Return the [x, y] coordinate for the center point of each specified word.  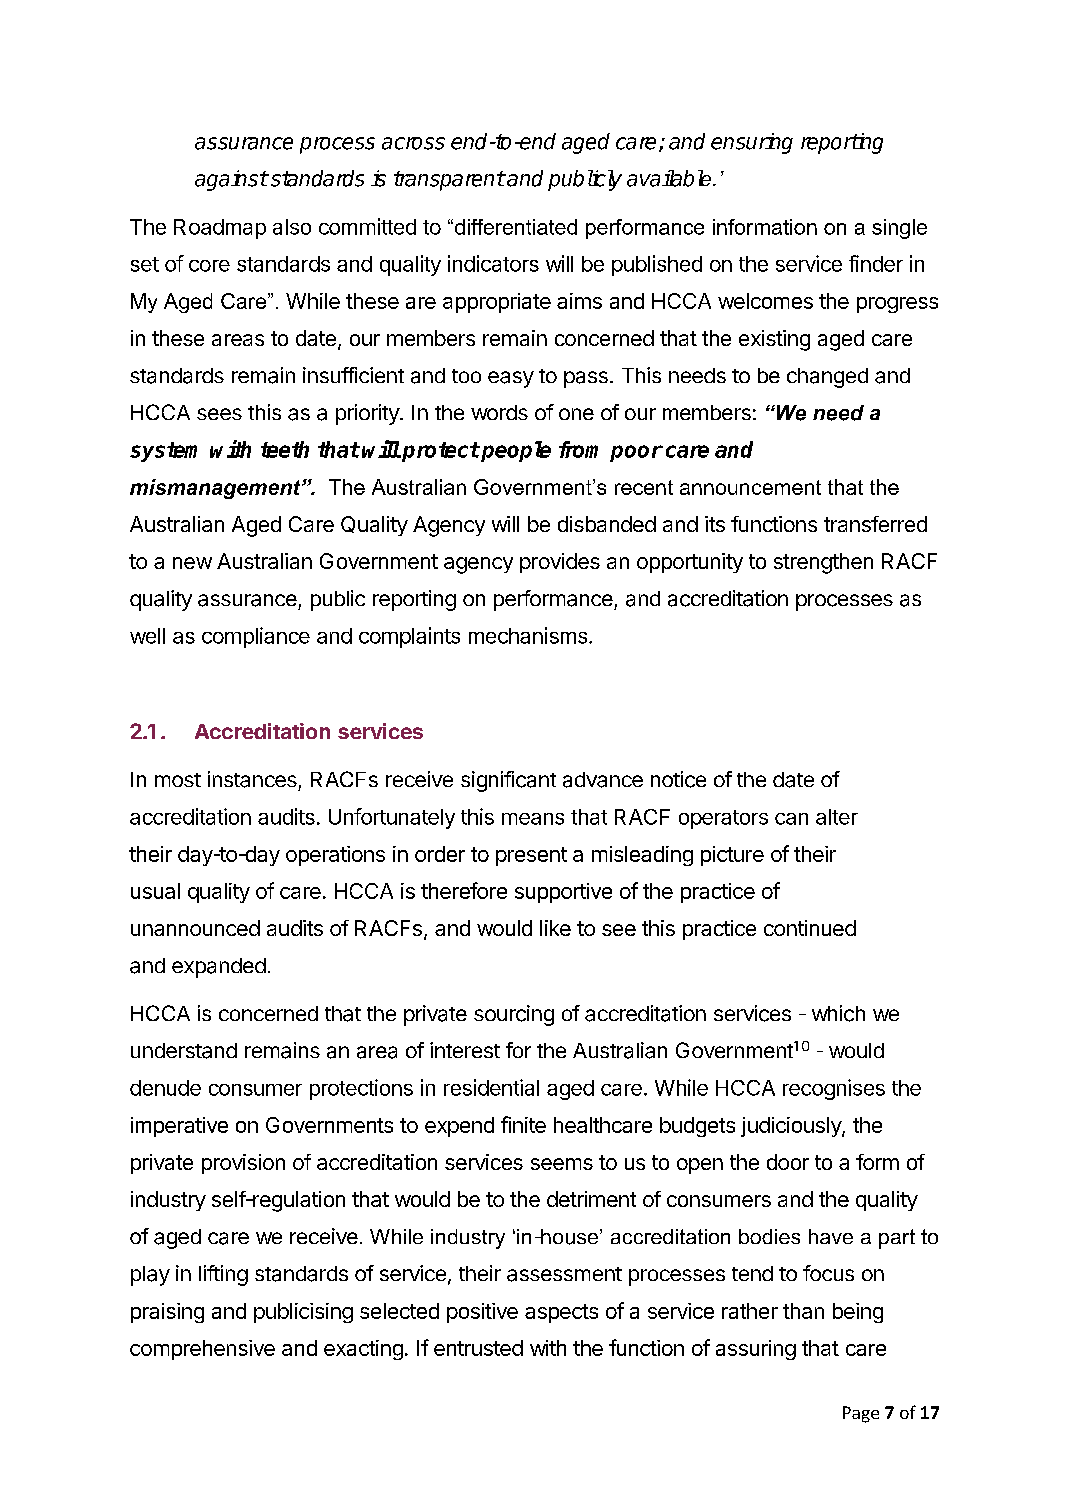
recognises [834, 1089]
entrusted [478, 1348]
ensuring [752, 143]
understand [184, 1051]
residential [491, 1087]
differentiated [514, 227]
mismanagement [216, 489]
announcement [750, 487]
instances [252, 779]
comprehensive [202, 1350]
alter [837, 817]
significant [508, 781]
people [515, 451]
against [231, 180]
